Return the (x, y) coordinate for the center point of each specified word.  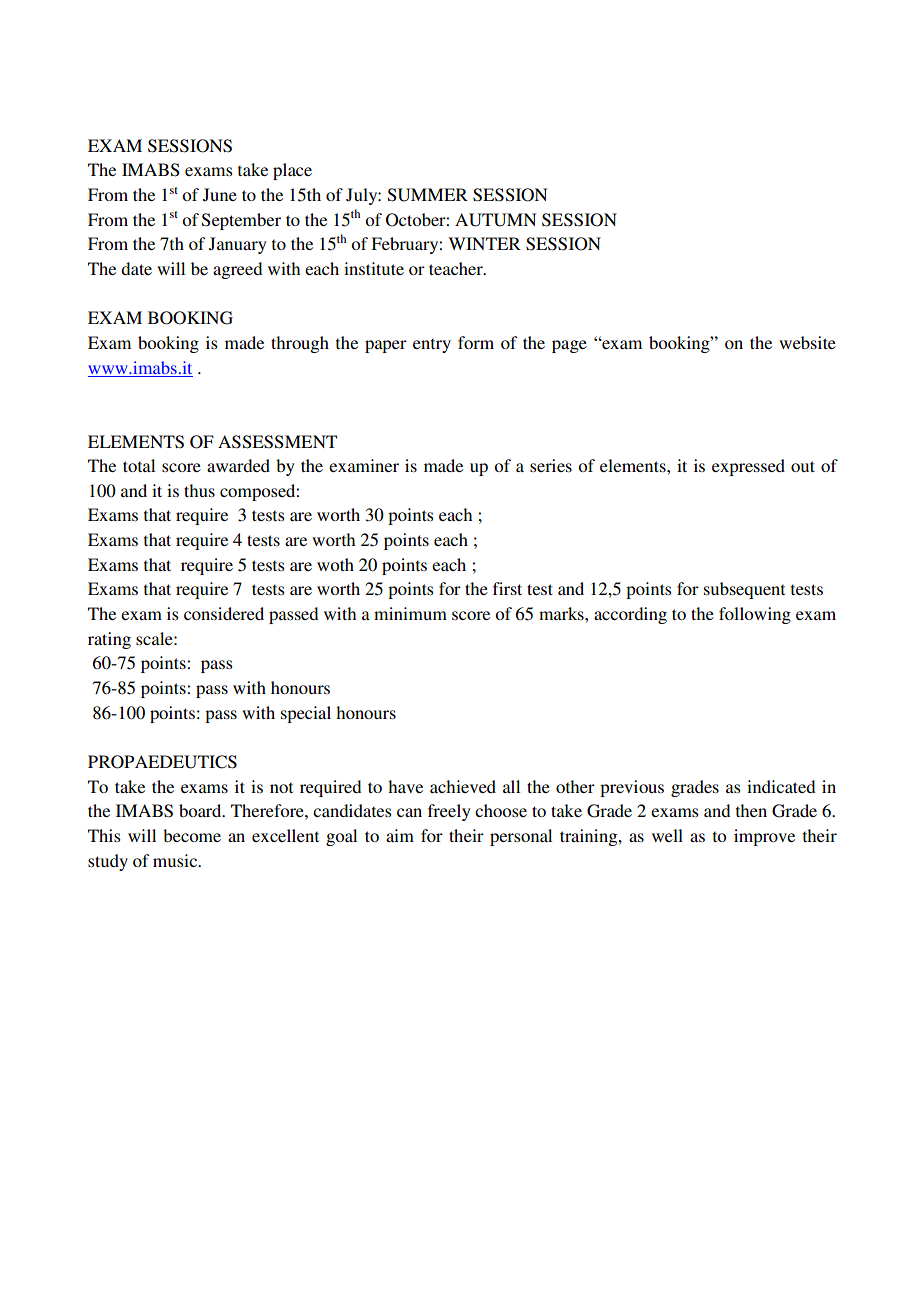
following (755, 615)
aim (400, 835)
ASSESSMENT (277, 442)
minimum (410, 613)
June (220, 195)
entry (432, 345)
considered (224, 613)
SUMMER (428, 195)
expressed (748, 467)
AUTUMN (496, 220)
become (192, 835)
